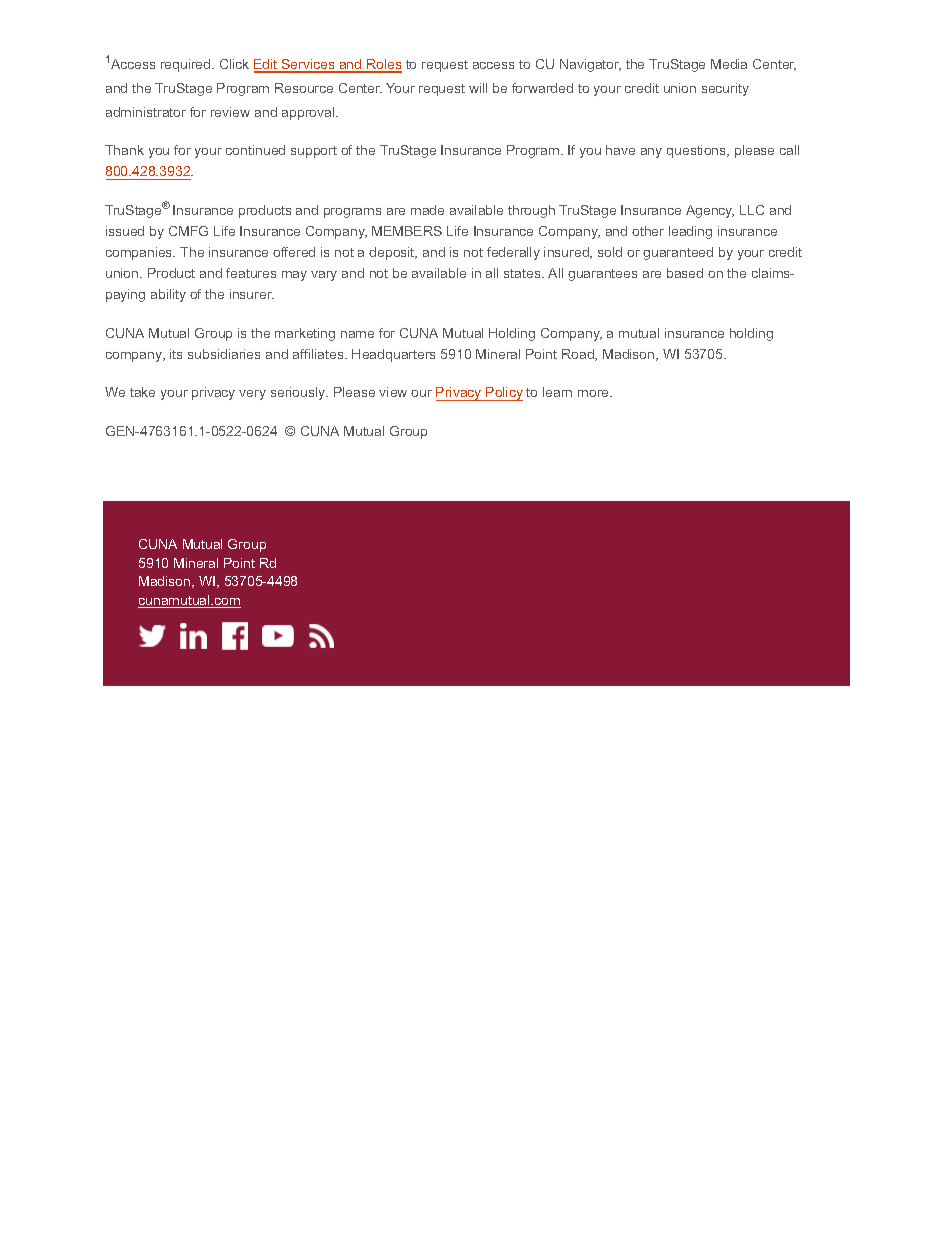 The image size is (952, 1233). I want to click on marketing, so click(305, 334).
